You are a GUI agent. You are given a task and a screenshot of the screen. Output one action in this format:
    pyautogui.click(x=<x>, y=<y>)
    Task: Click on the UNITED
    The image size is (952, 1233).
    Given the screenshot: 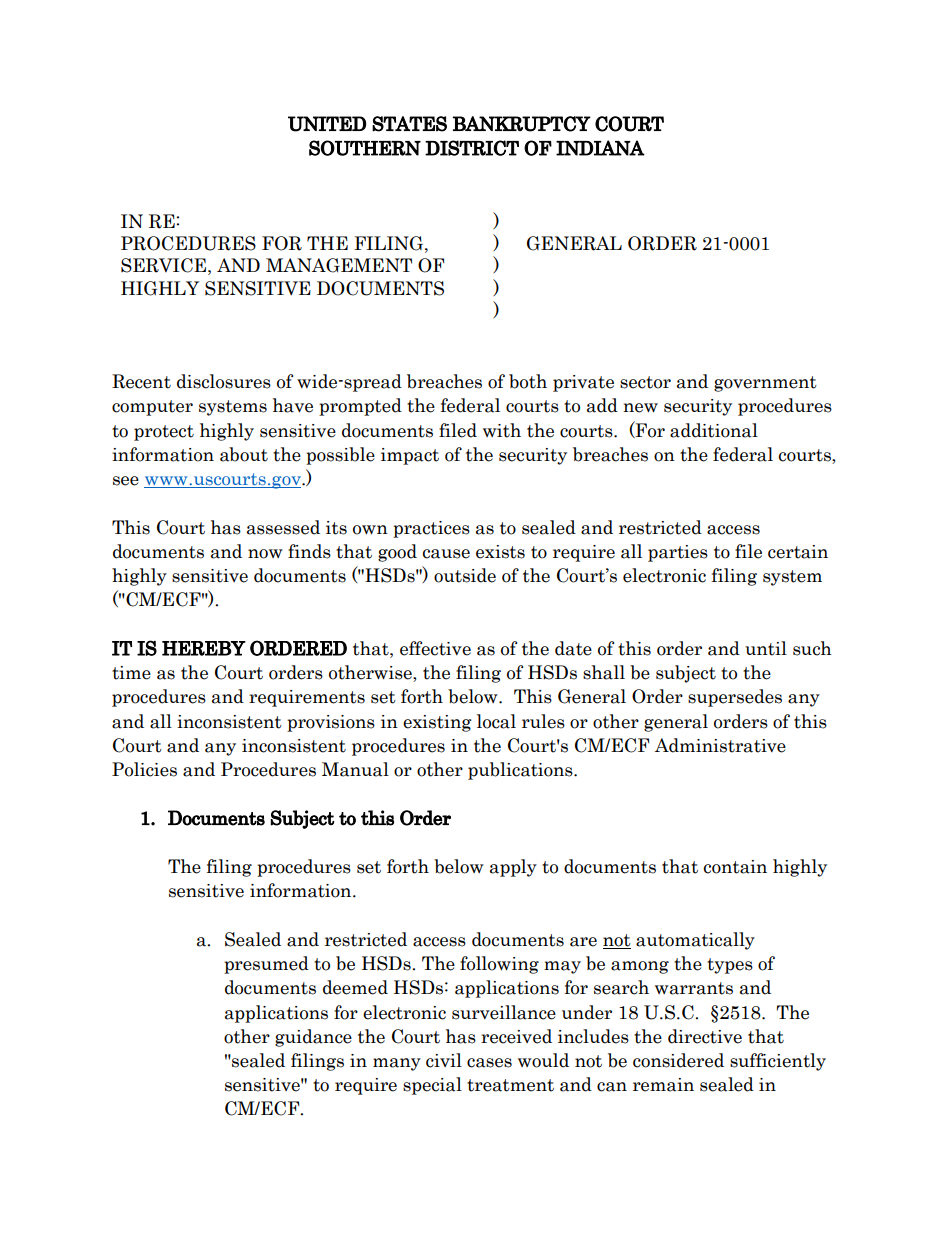 What is the action you would take?
    pyautogui.click(x=327, y=124)
